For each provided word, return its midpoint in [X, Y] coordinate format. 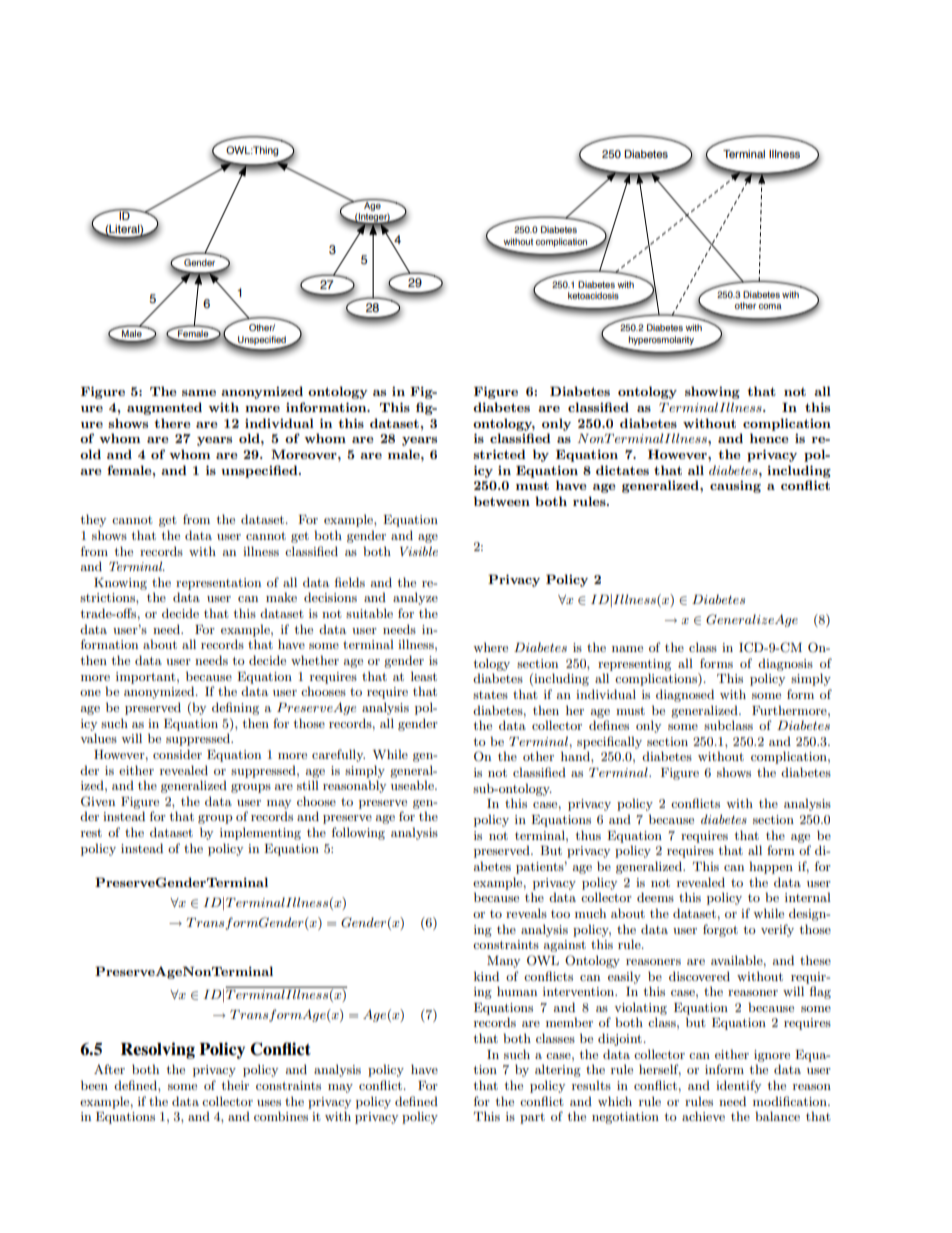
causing [735, 486]
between [502, 501]
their [235, 1085]
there [172, 423]
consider [177, 754]
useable [413, 785]
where [490, 647]
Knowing [120, 584]
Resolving [158, 1050]
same [199, 393]
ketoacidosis [593, 295]
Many [503, 962]
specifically [609, 742]
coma [770, 306]
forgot [720, 930]
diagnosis [785, 664]
